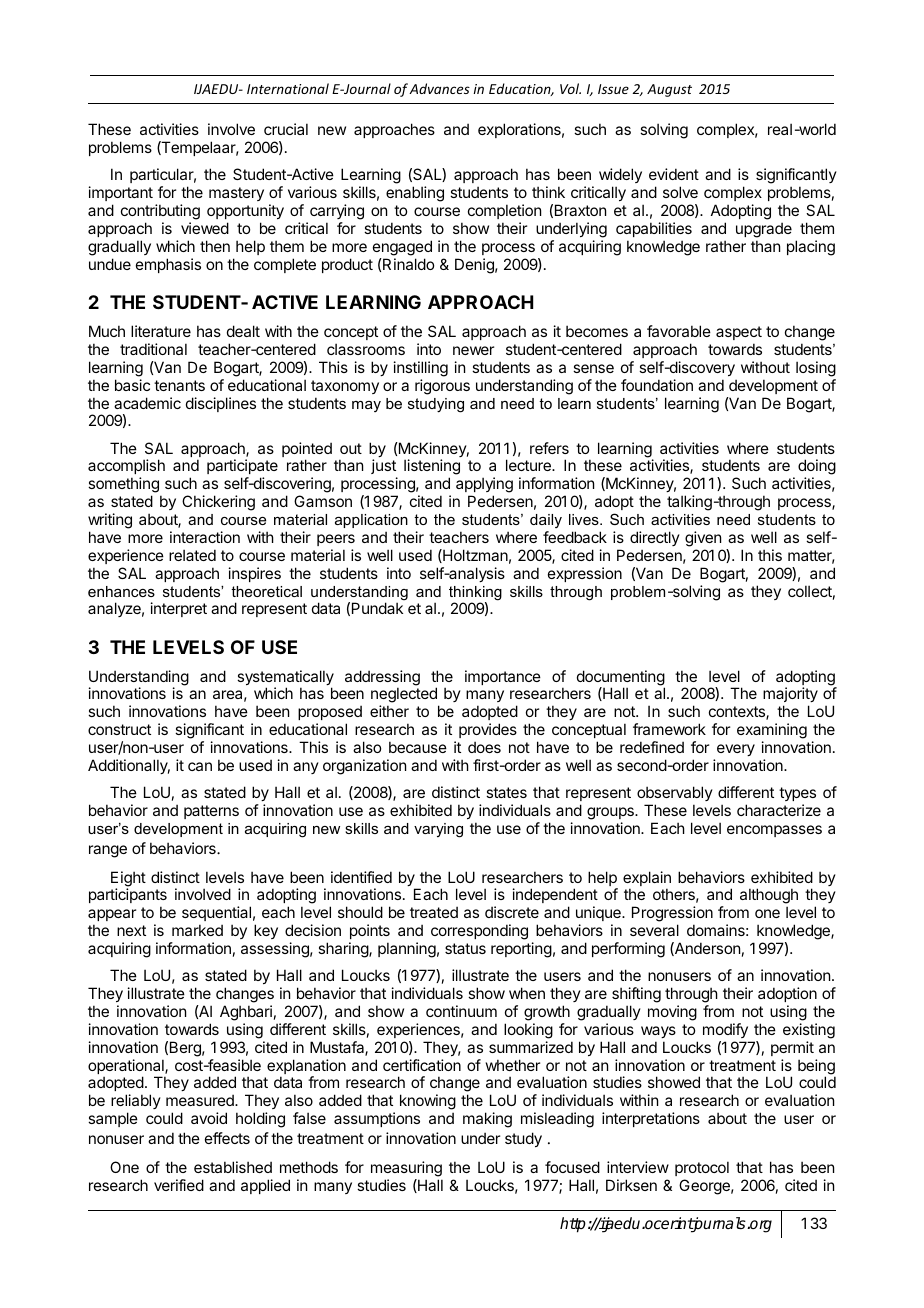  What do you see at coordinates (439, 88) in the screenshot?
I see `Advances` at bounding box center [439, 88].
